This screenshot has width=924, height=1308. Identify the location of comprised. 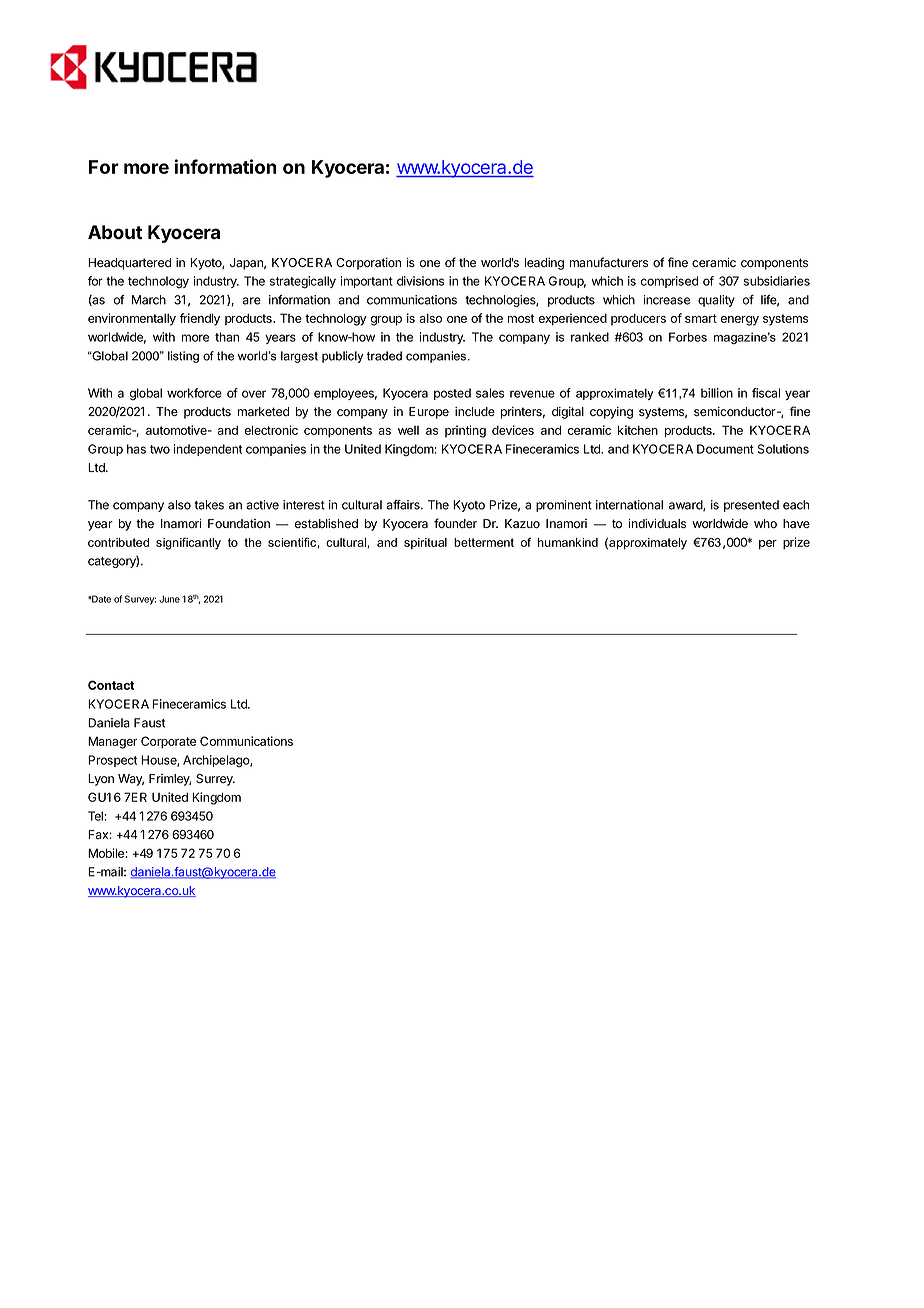
(669, 282).
